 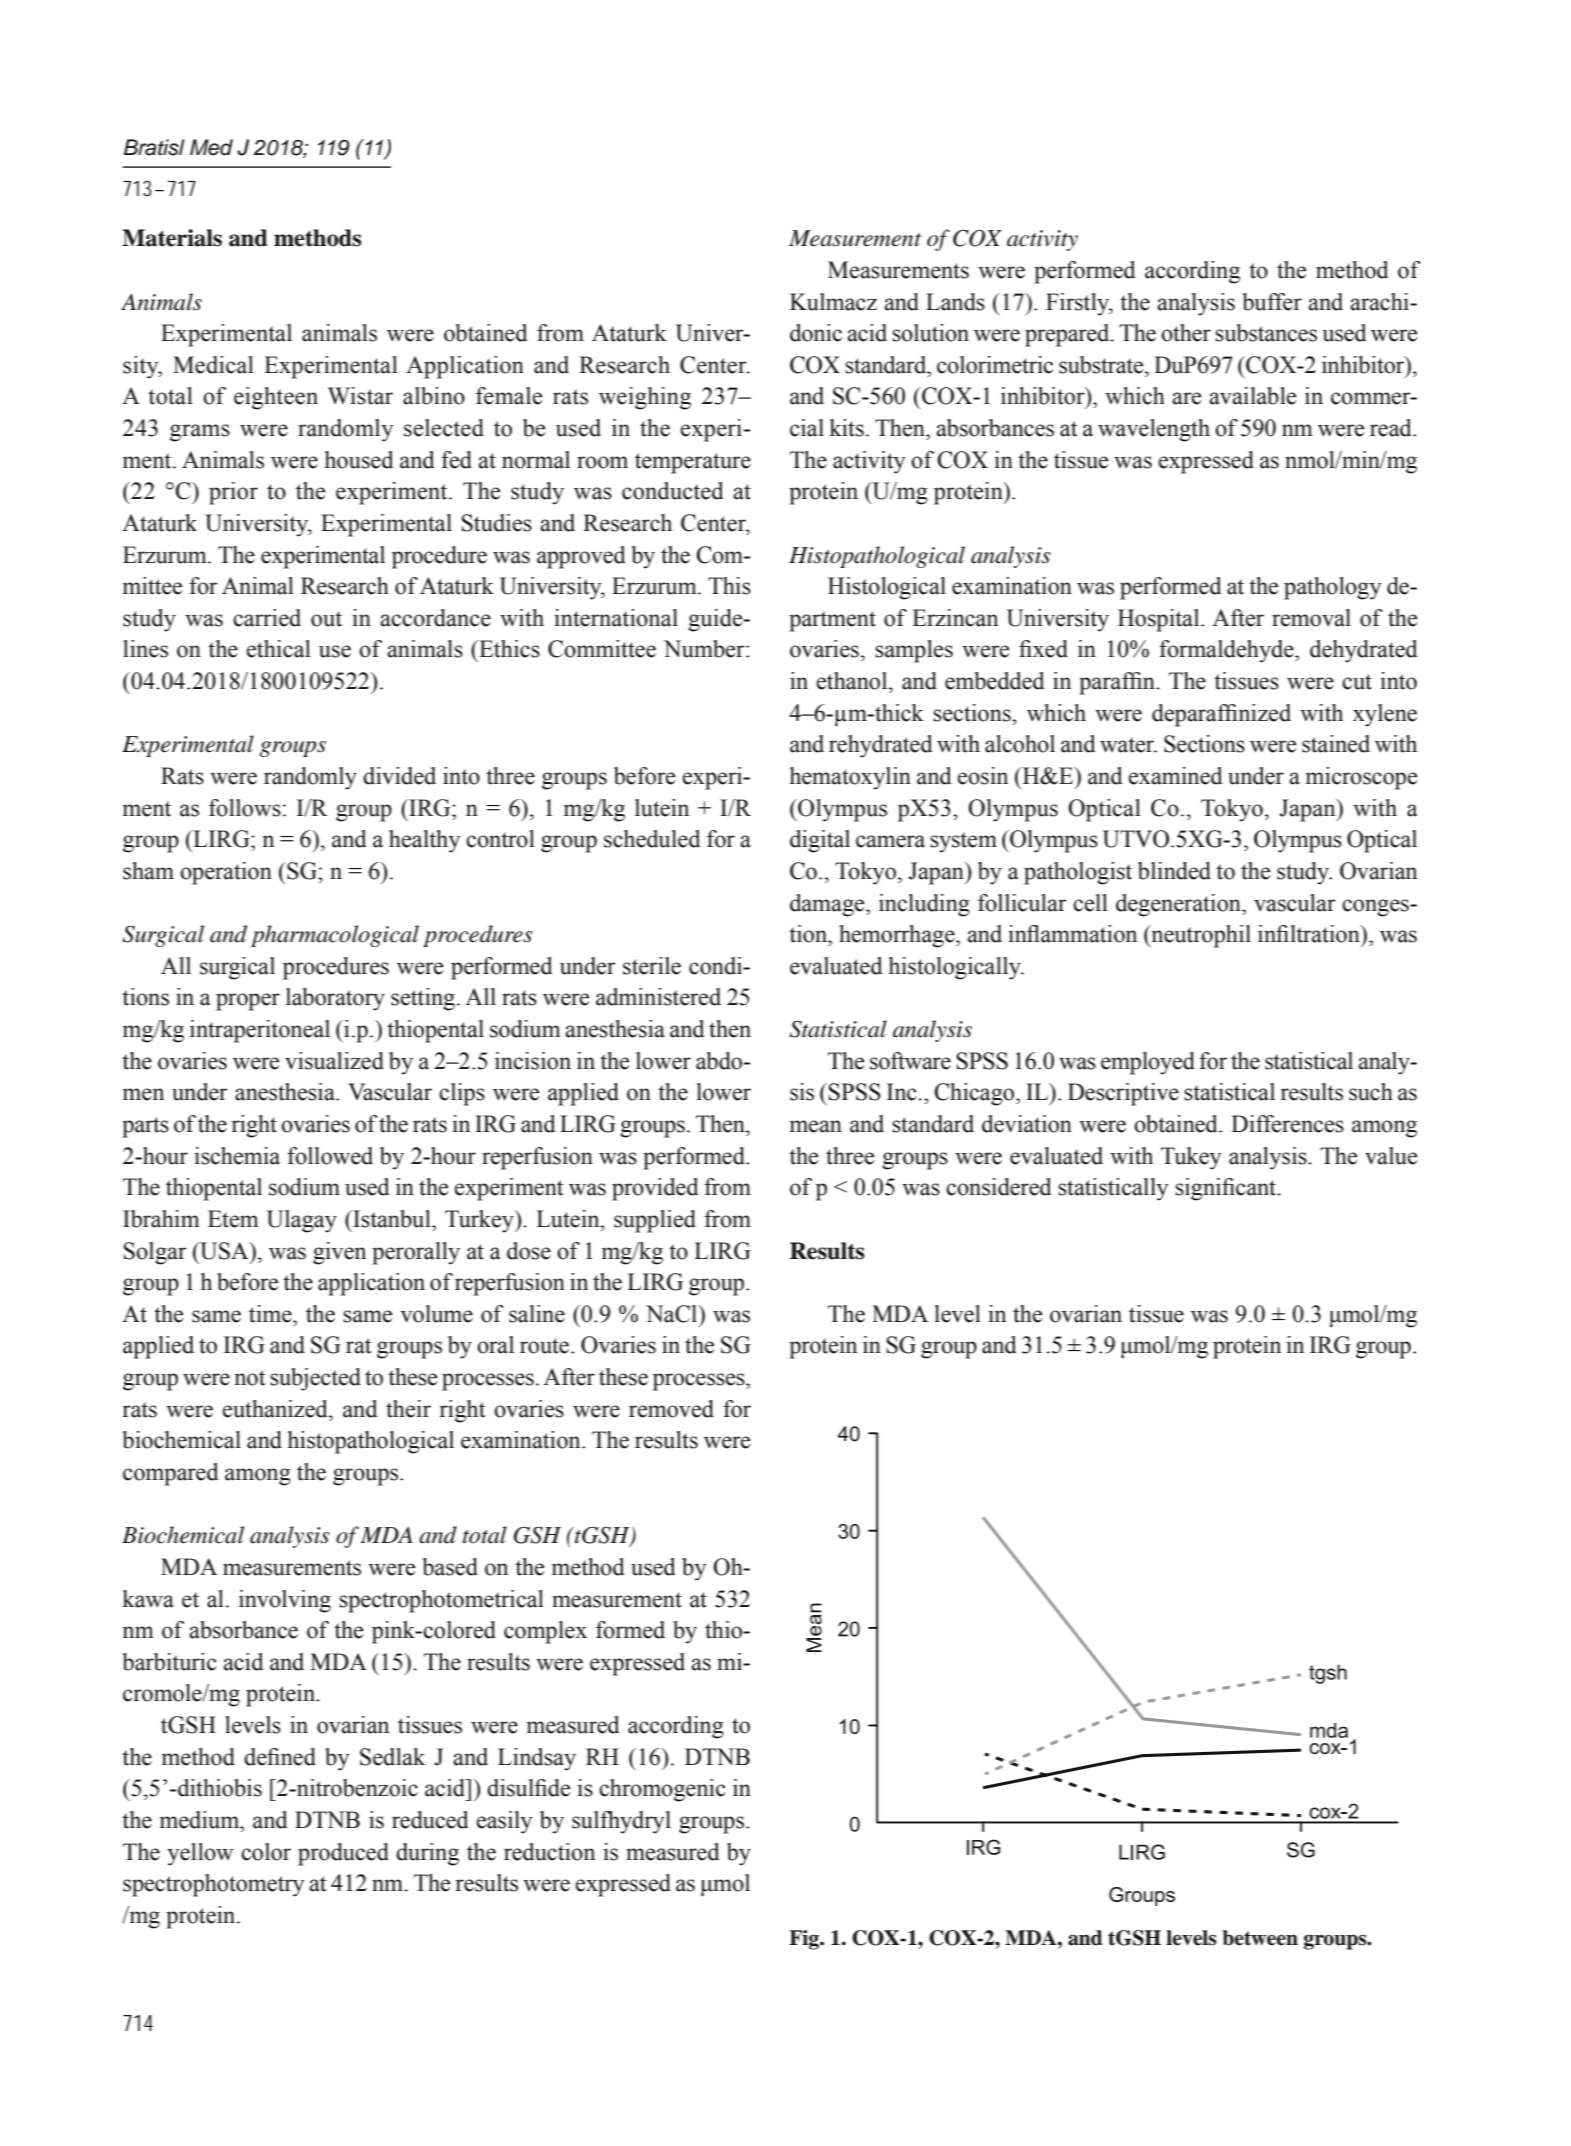 What do you see at coordinates (1287, 1124) in the screenshot?
I see `Differences` at bounding box center [1287, 1124].
